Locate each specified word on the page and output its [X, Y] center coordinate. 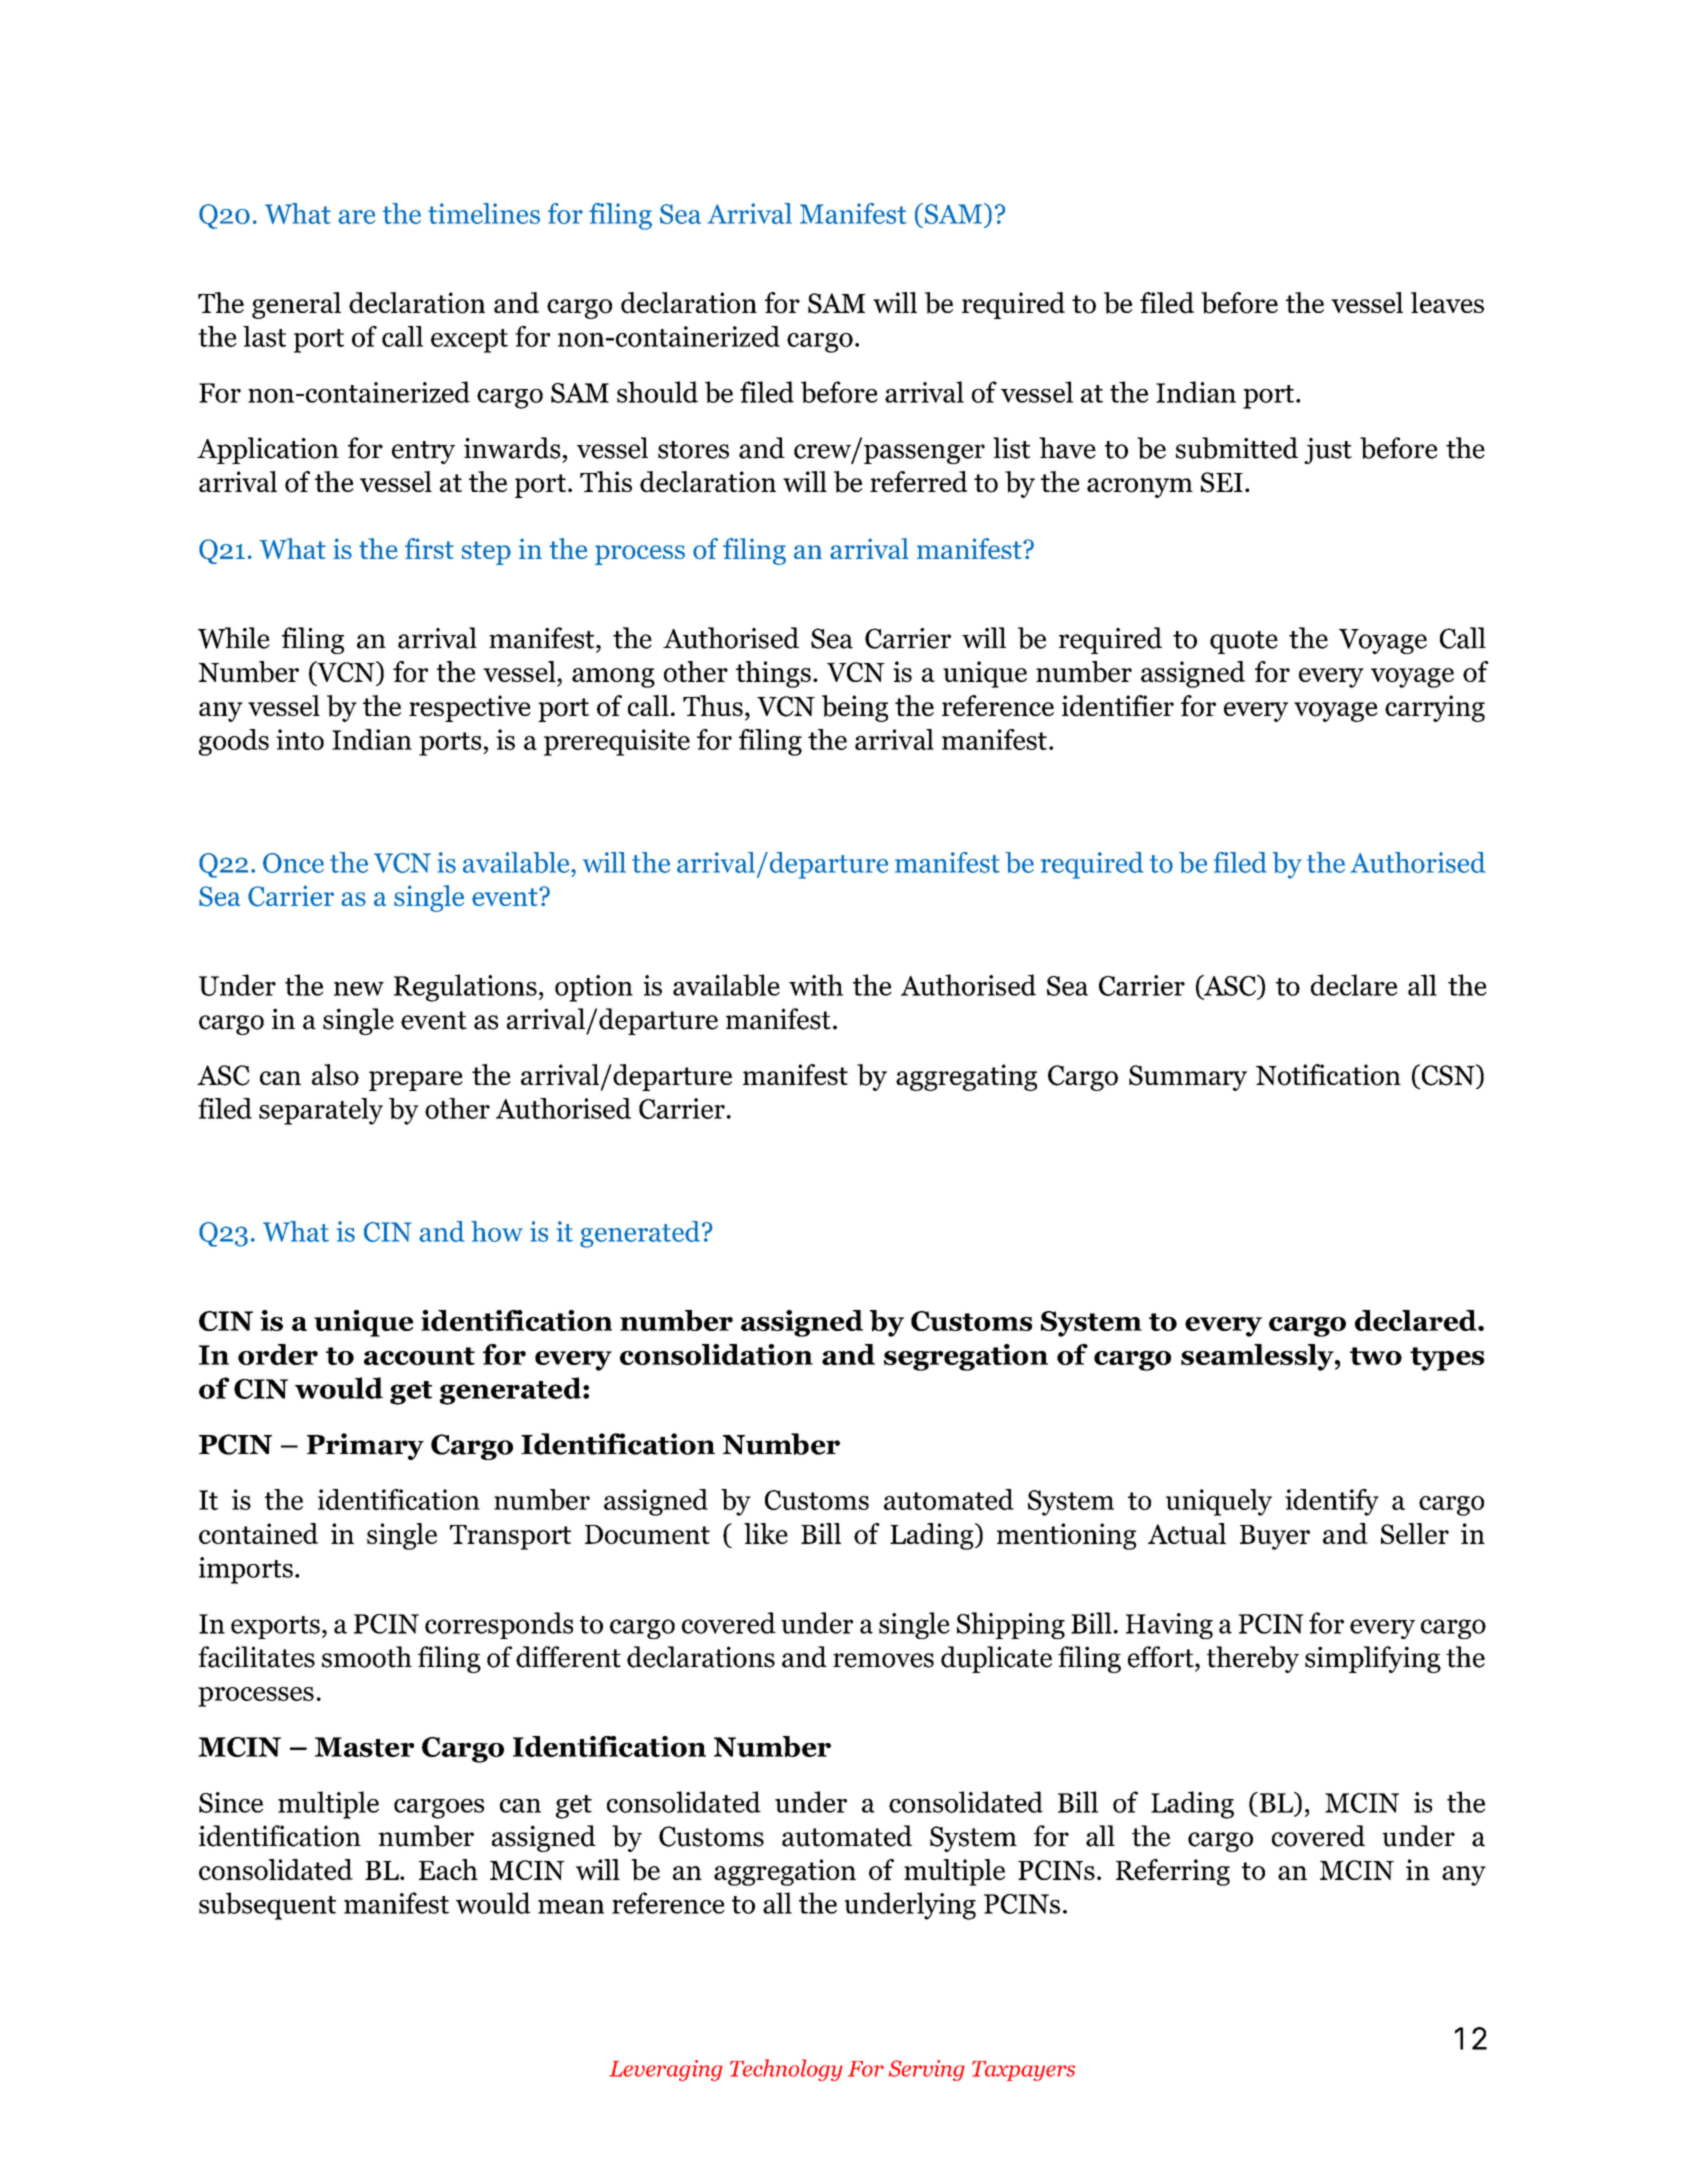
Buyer [1275, 1537]
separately [321, 1111]
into [300, 739]
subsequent [267, 1906]
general [296, 305]
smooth [367, 1657]
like [766, 1533]
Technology [786, 2070]
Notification [1328, 1075]
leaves [1447, 302]
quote [1244, 642]
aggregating [966, 1077]
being [855, 708]
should [657, 392]
